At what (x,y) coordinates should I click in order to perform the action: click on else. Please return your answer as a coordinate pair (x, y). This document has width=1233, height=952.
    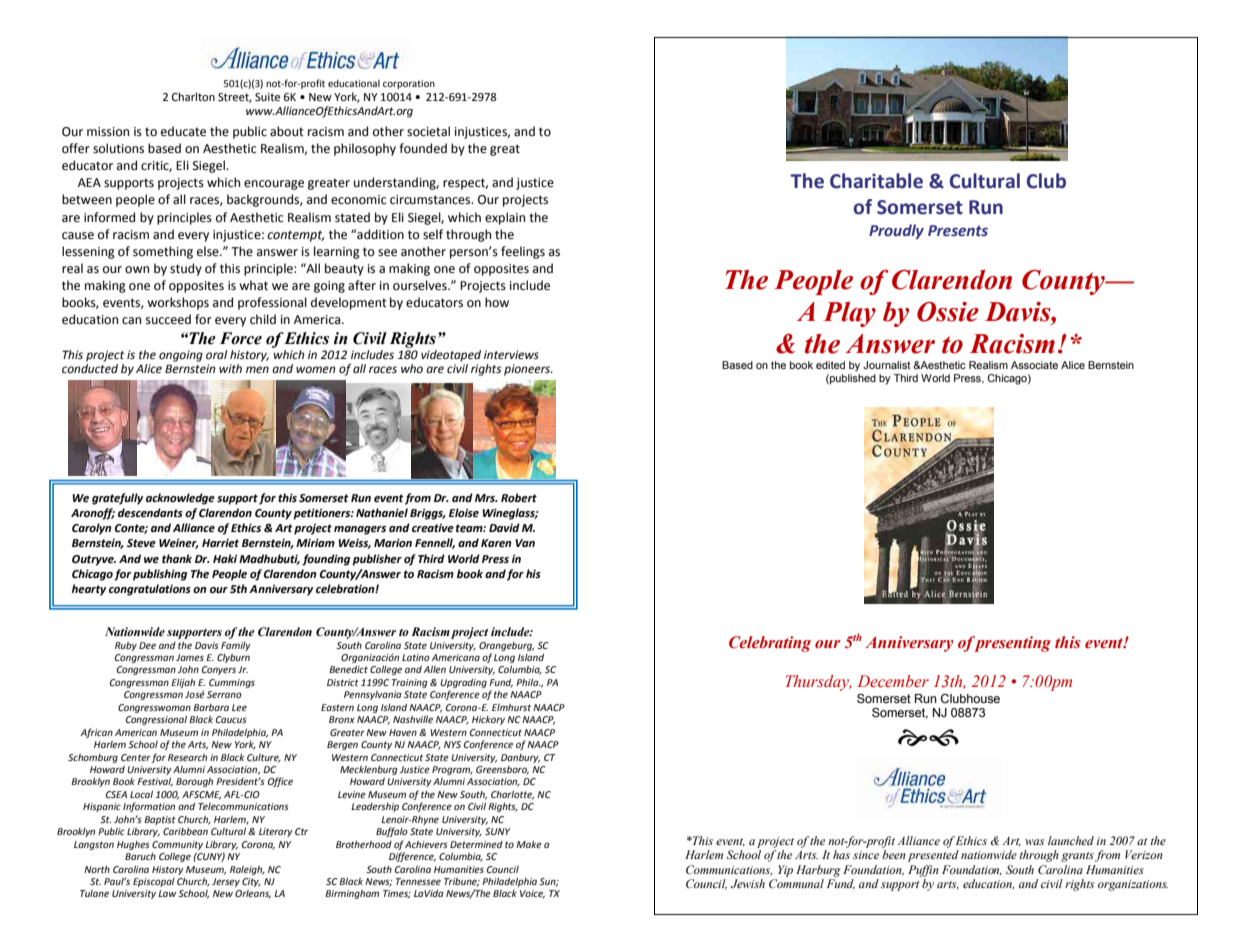
    Looking at the image, I should click on (209, 251).
